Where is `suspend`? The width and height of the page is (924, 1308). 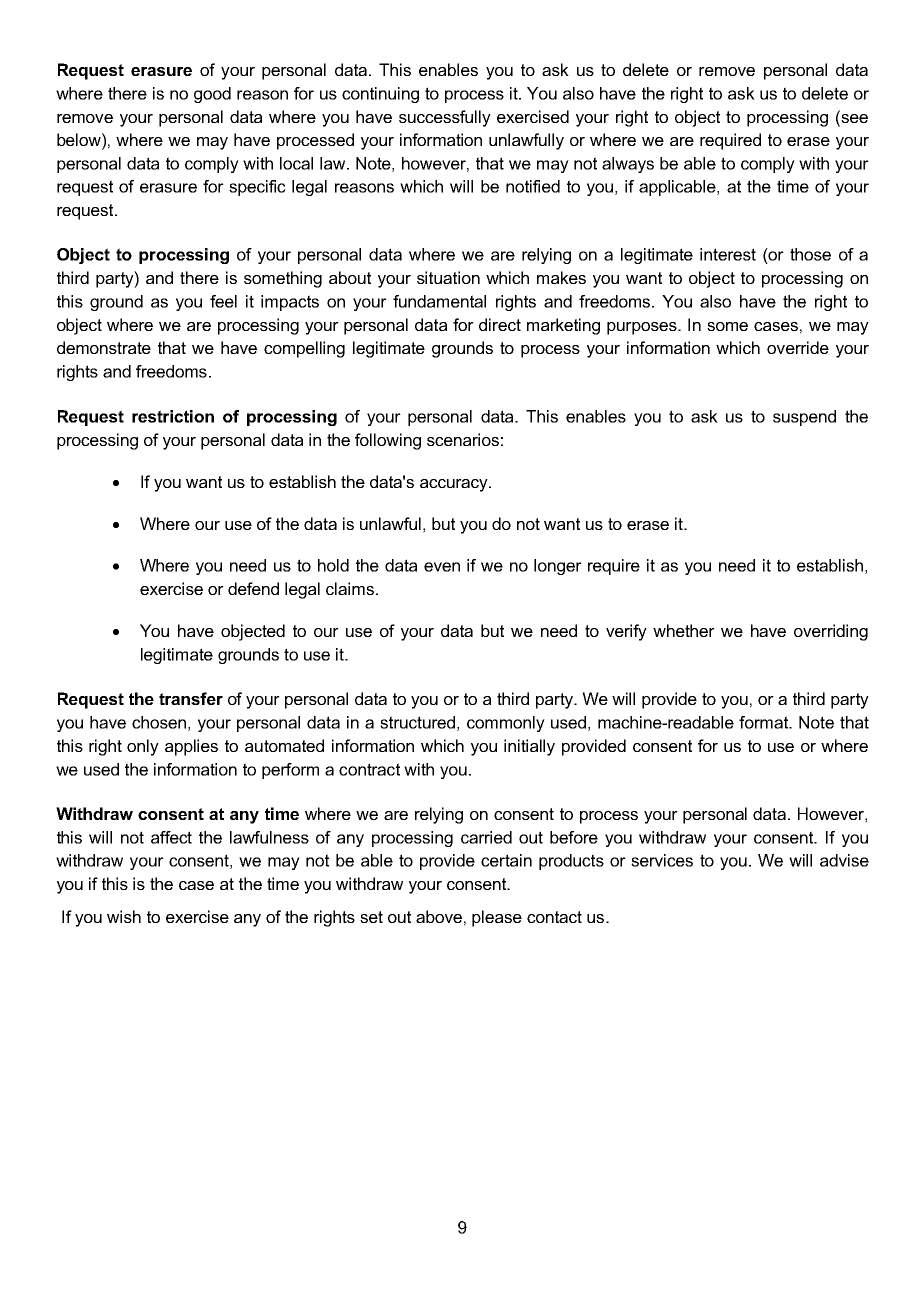 suspend is located at coordinates (804, 418).
